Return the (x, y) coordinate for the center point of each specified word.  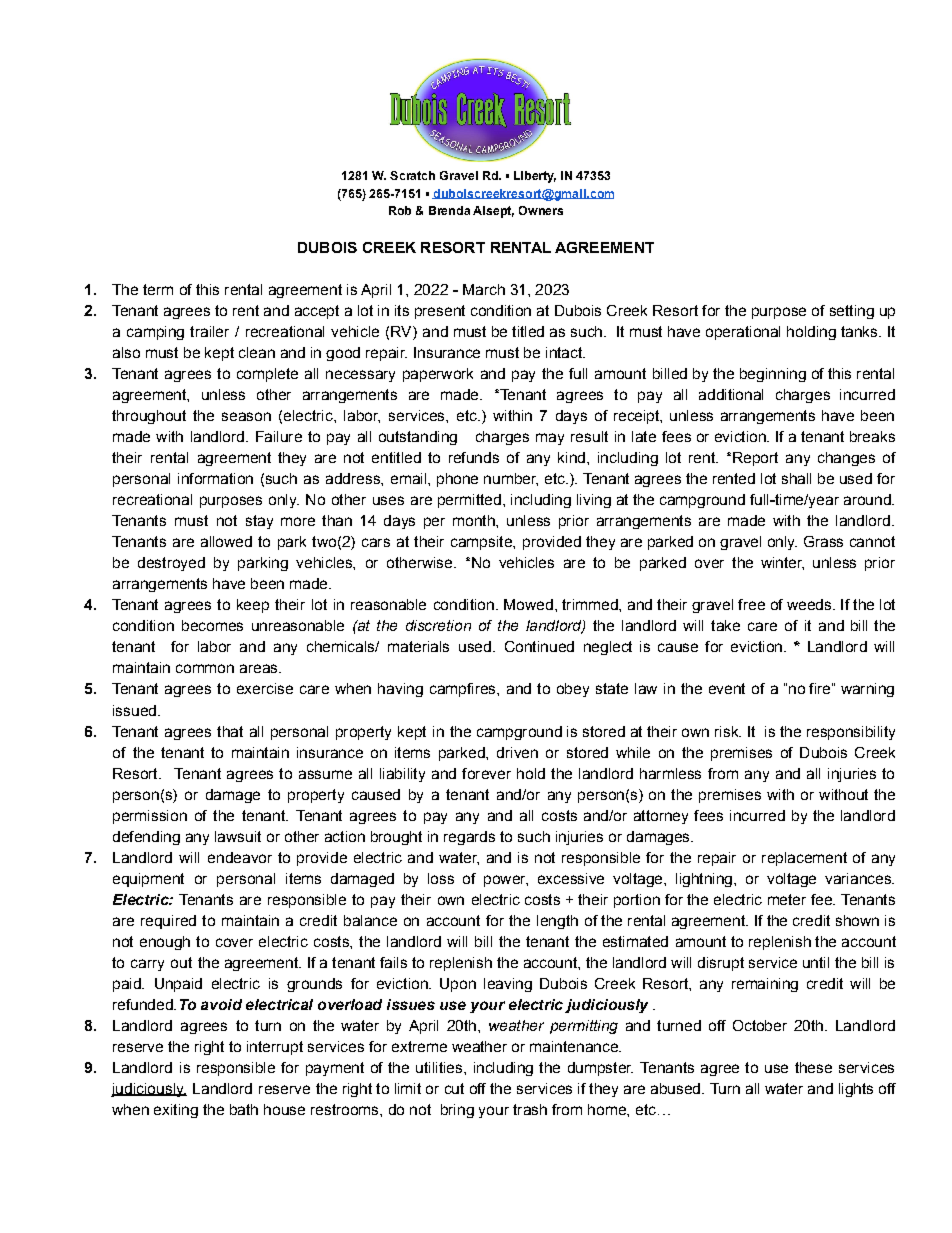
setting (852, 312)
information (215, 478)
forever (486, 773)
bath (244, 1109)
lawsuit (238, 836)
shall (796, 478)
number (511, 479)
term (158, 289)
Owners (541, 210)
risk (728, 731)
